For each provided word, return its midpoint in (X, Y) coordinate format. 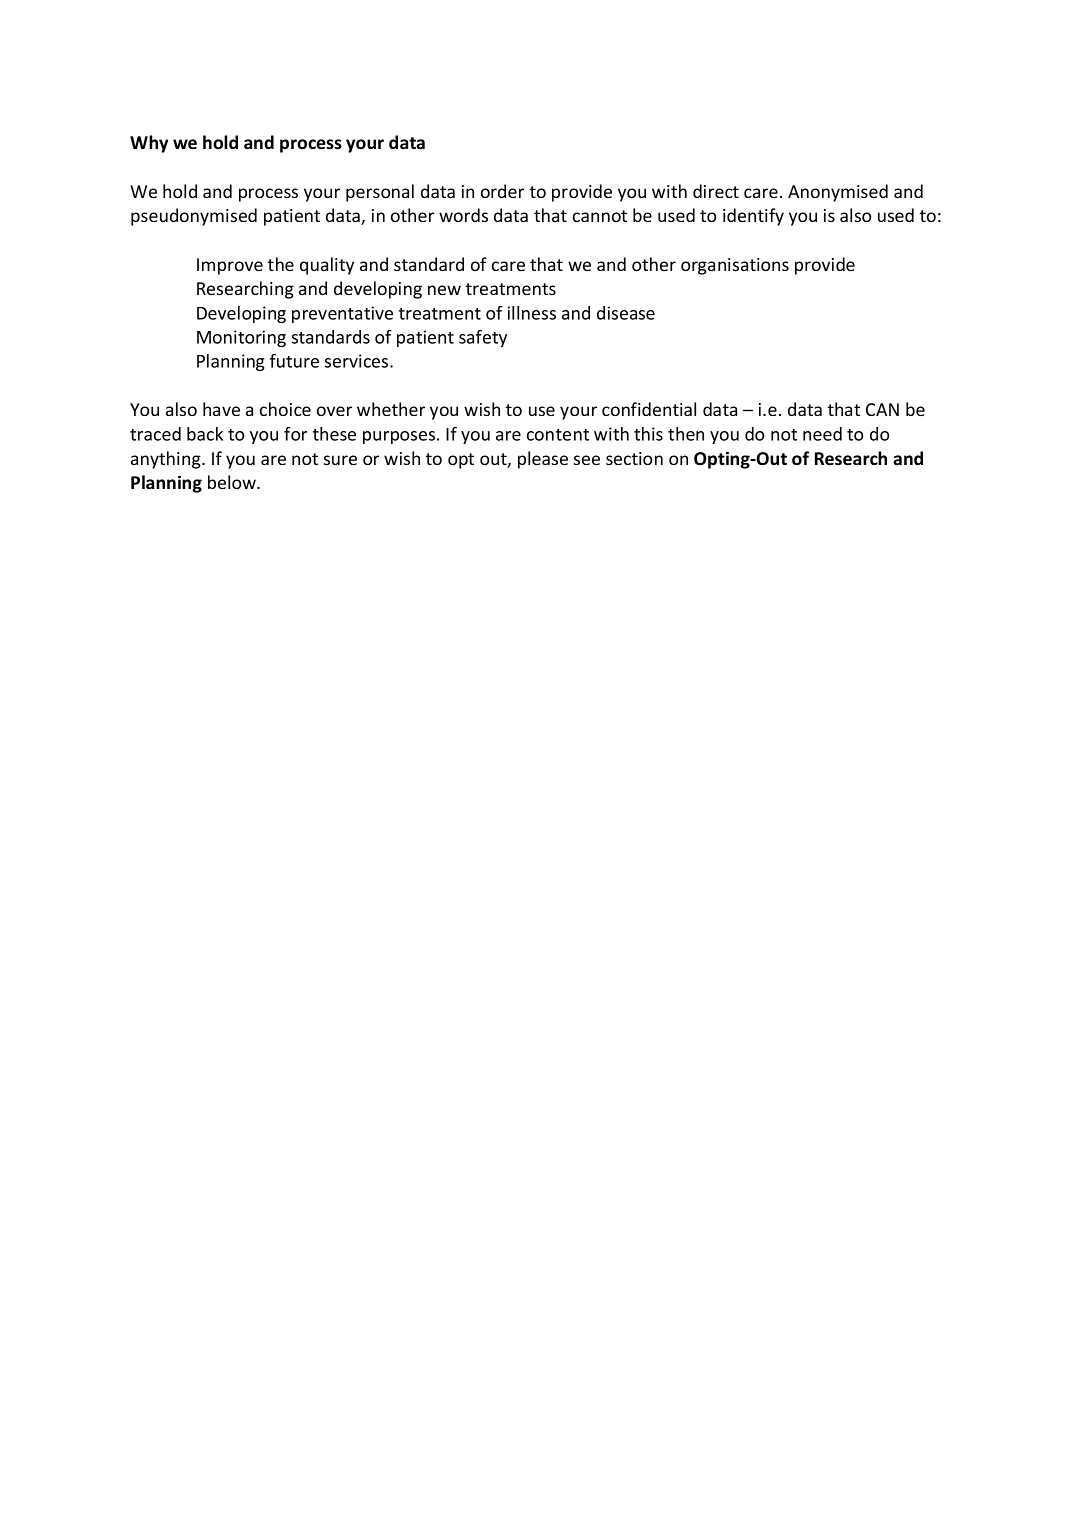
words (463, 215)
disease (626, 313)
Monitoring (241, 338)
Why (149, 144)
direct (716, 191)
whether (391, 409)
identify (753, 217)
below (233, 482)
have (221, 409)
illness (532, 313)
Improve (230, 266)
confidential (649, 409)
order (502, 191)
